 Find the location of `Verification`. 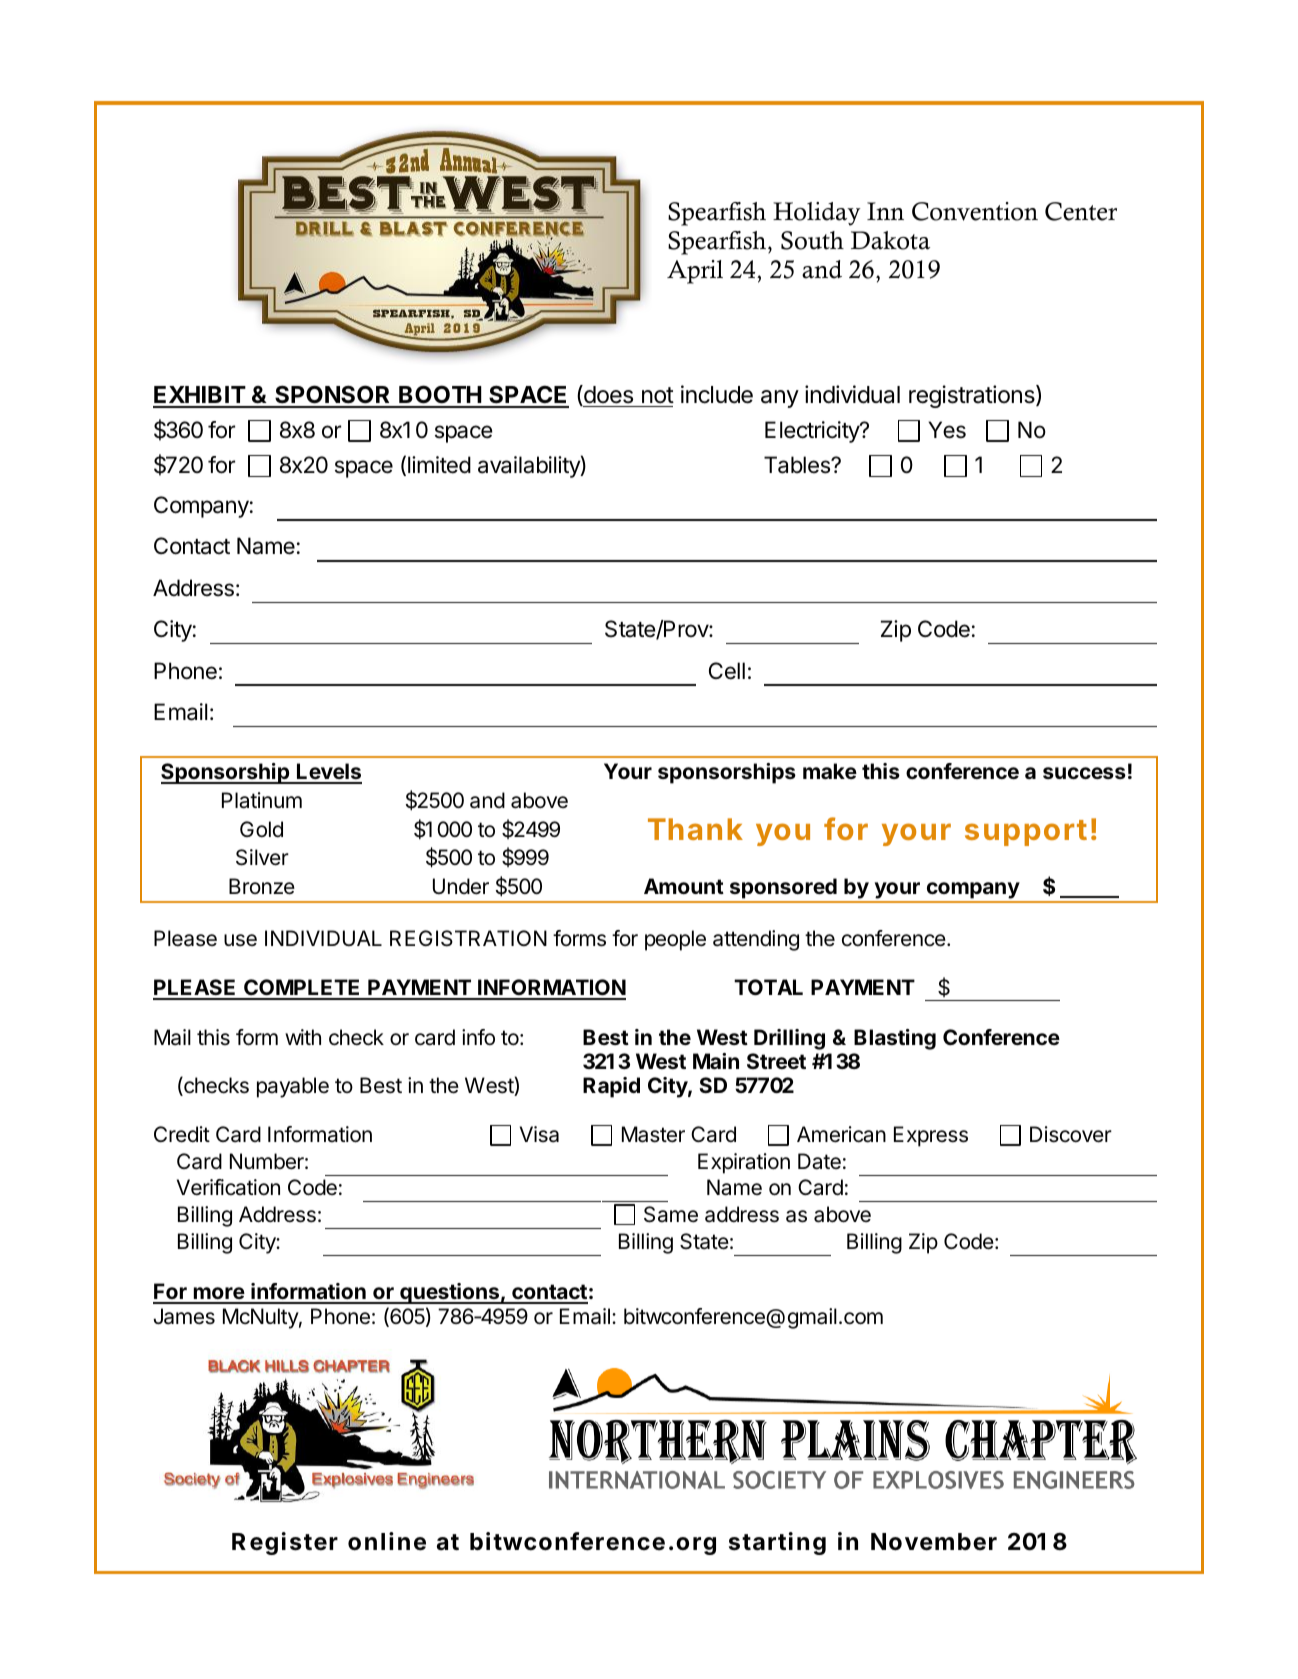

Verification is located at coordinates (228, 1187).
